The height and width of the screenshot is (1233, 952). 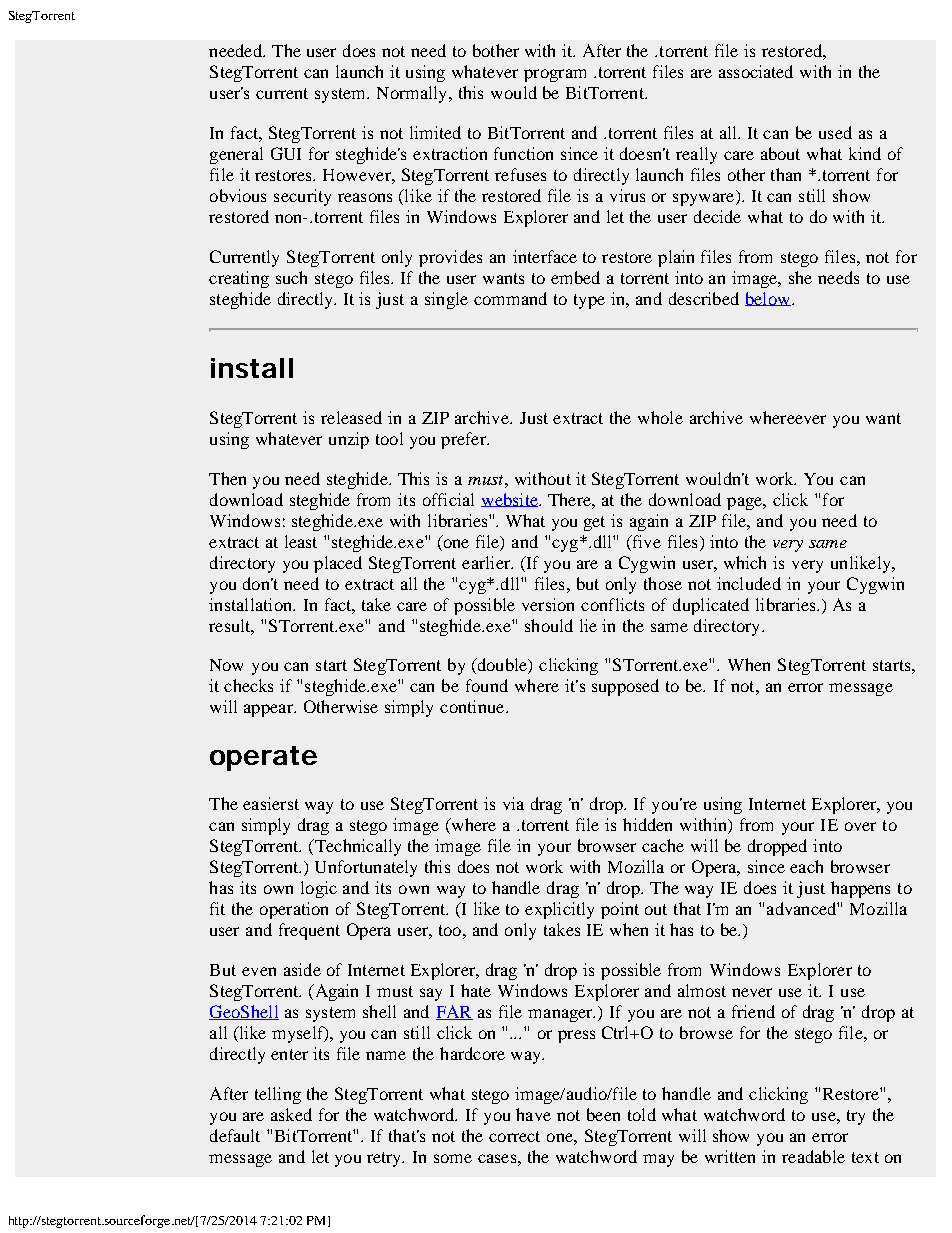 I want to click on associated, so click(x=756, y=71).
